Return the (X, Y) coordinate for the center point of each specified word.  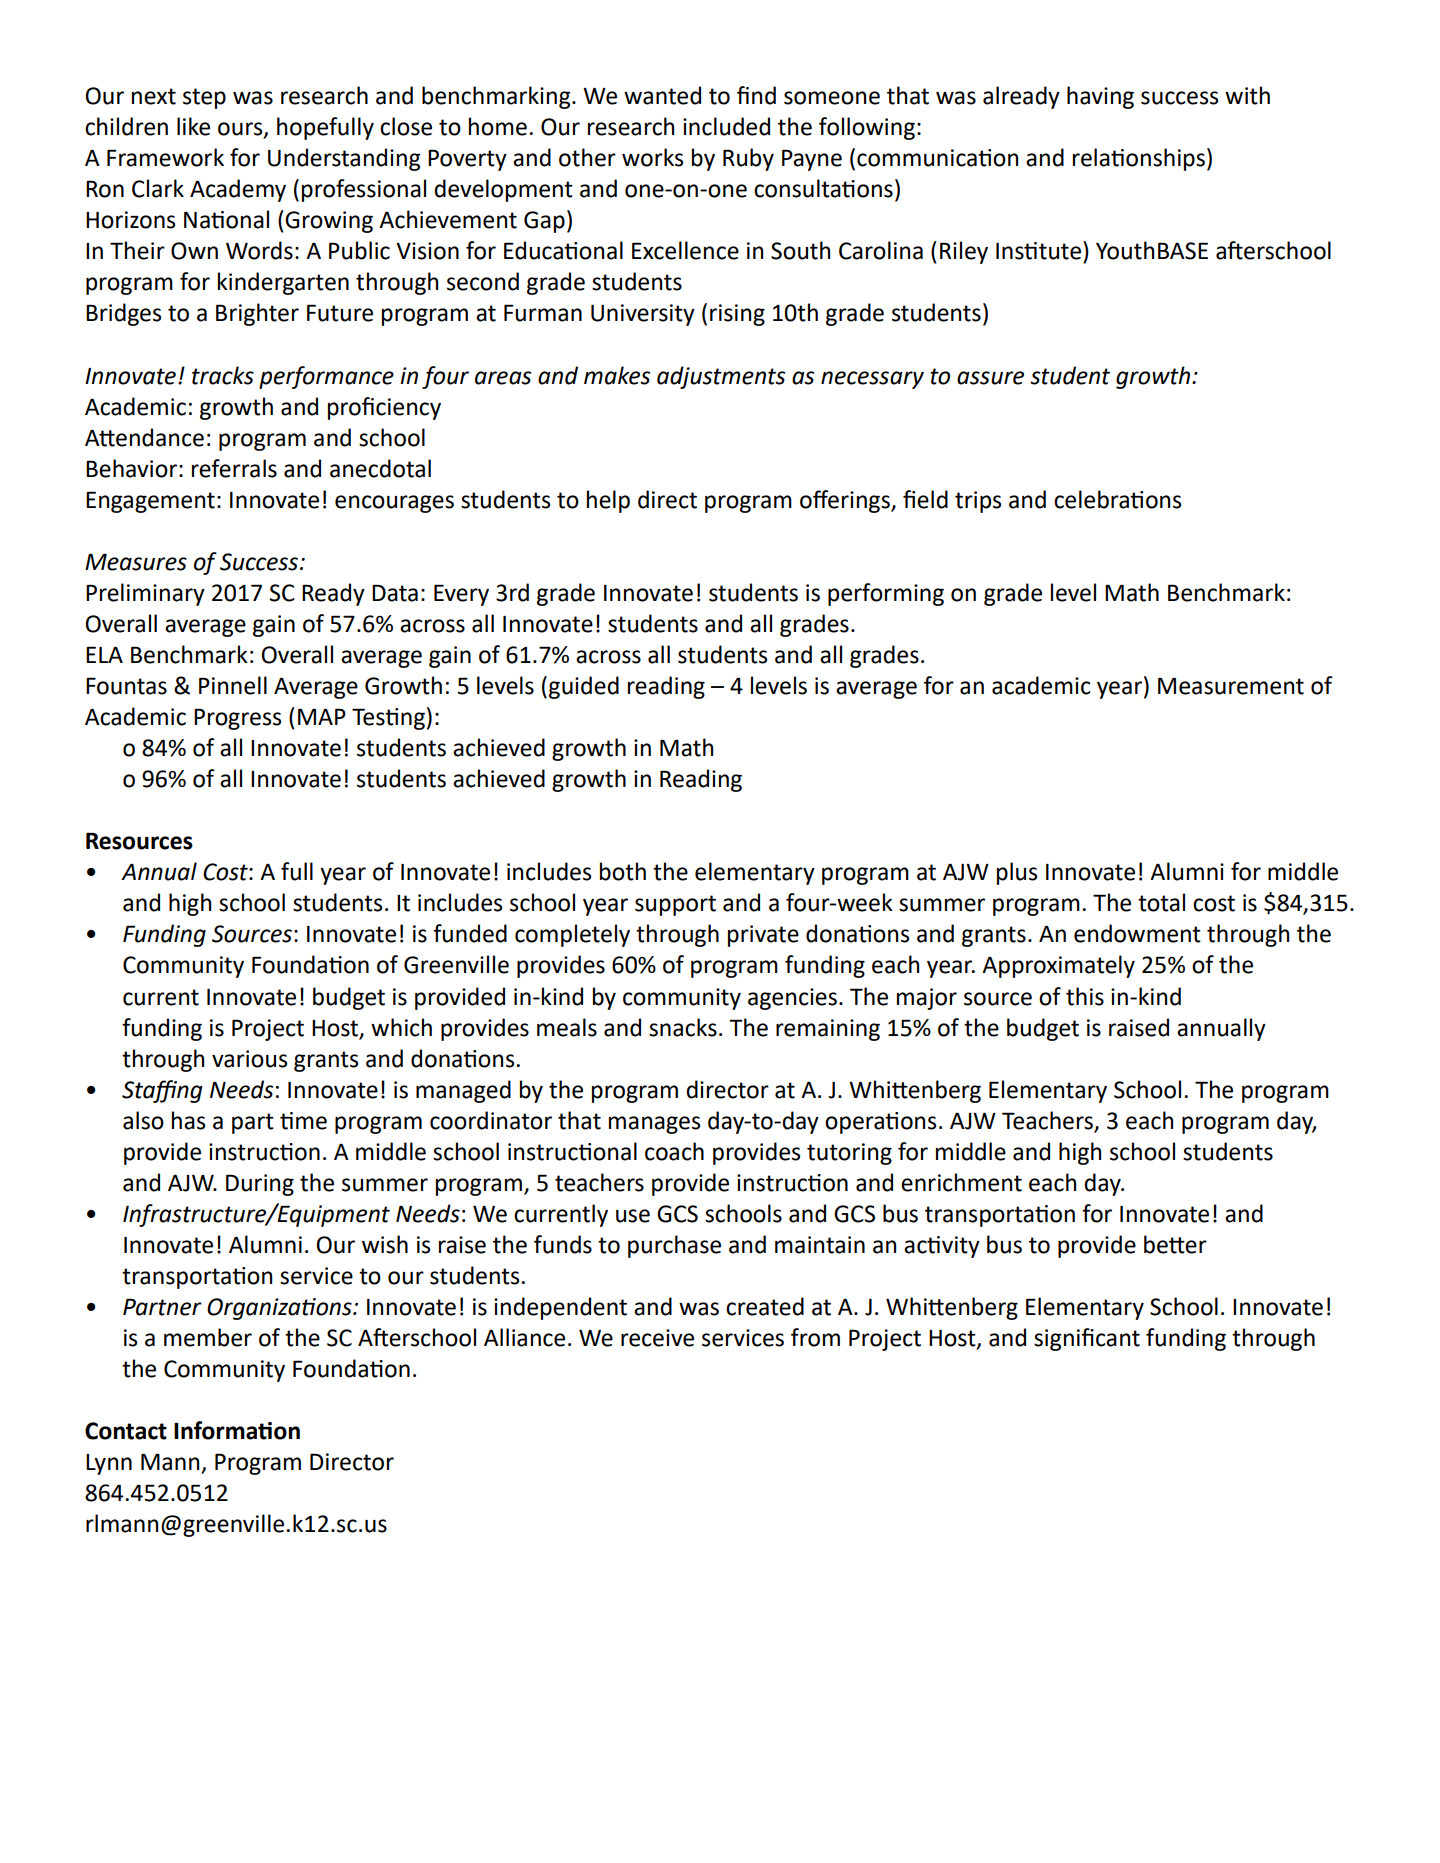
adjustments (721, 377)
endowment (1137, 933)
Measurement (1231, 686)
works (652, 157)
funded (470, 933)
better (1175, 1244)
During (260, 1185)
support (675, 905)
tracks (223, 375)
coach (674, 1151)
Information (237, 1430)
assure (990, 378)
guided (584, 687)
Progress (237, 719)
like (193, 126)
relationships (1139, 159)
